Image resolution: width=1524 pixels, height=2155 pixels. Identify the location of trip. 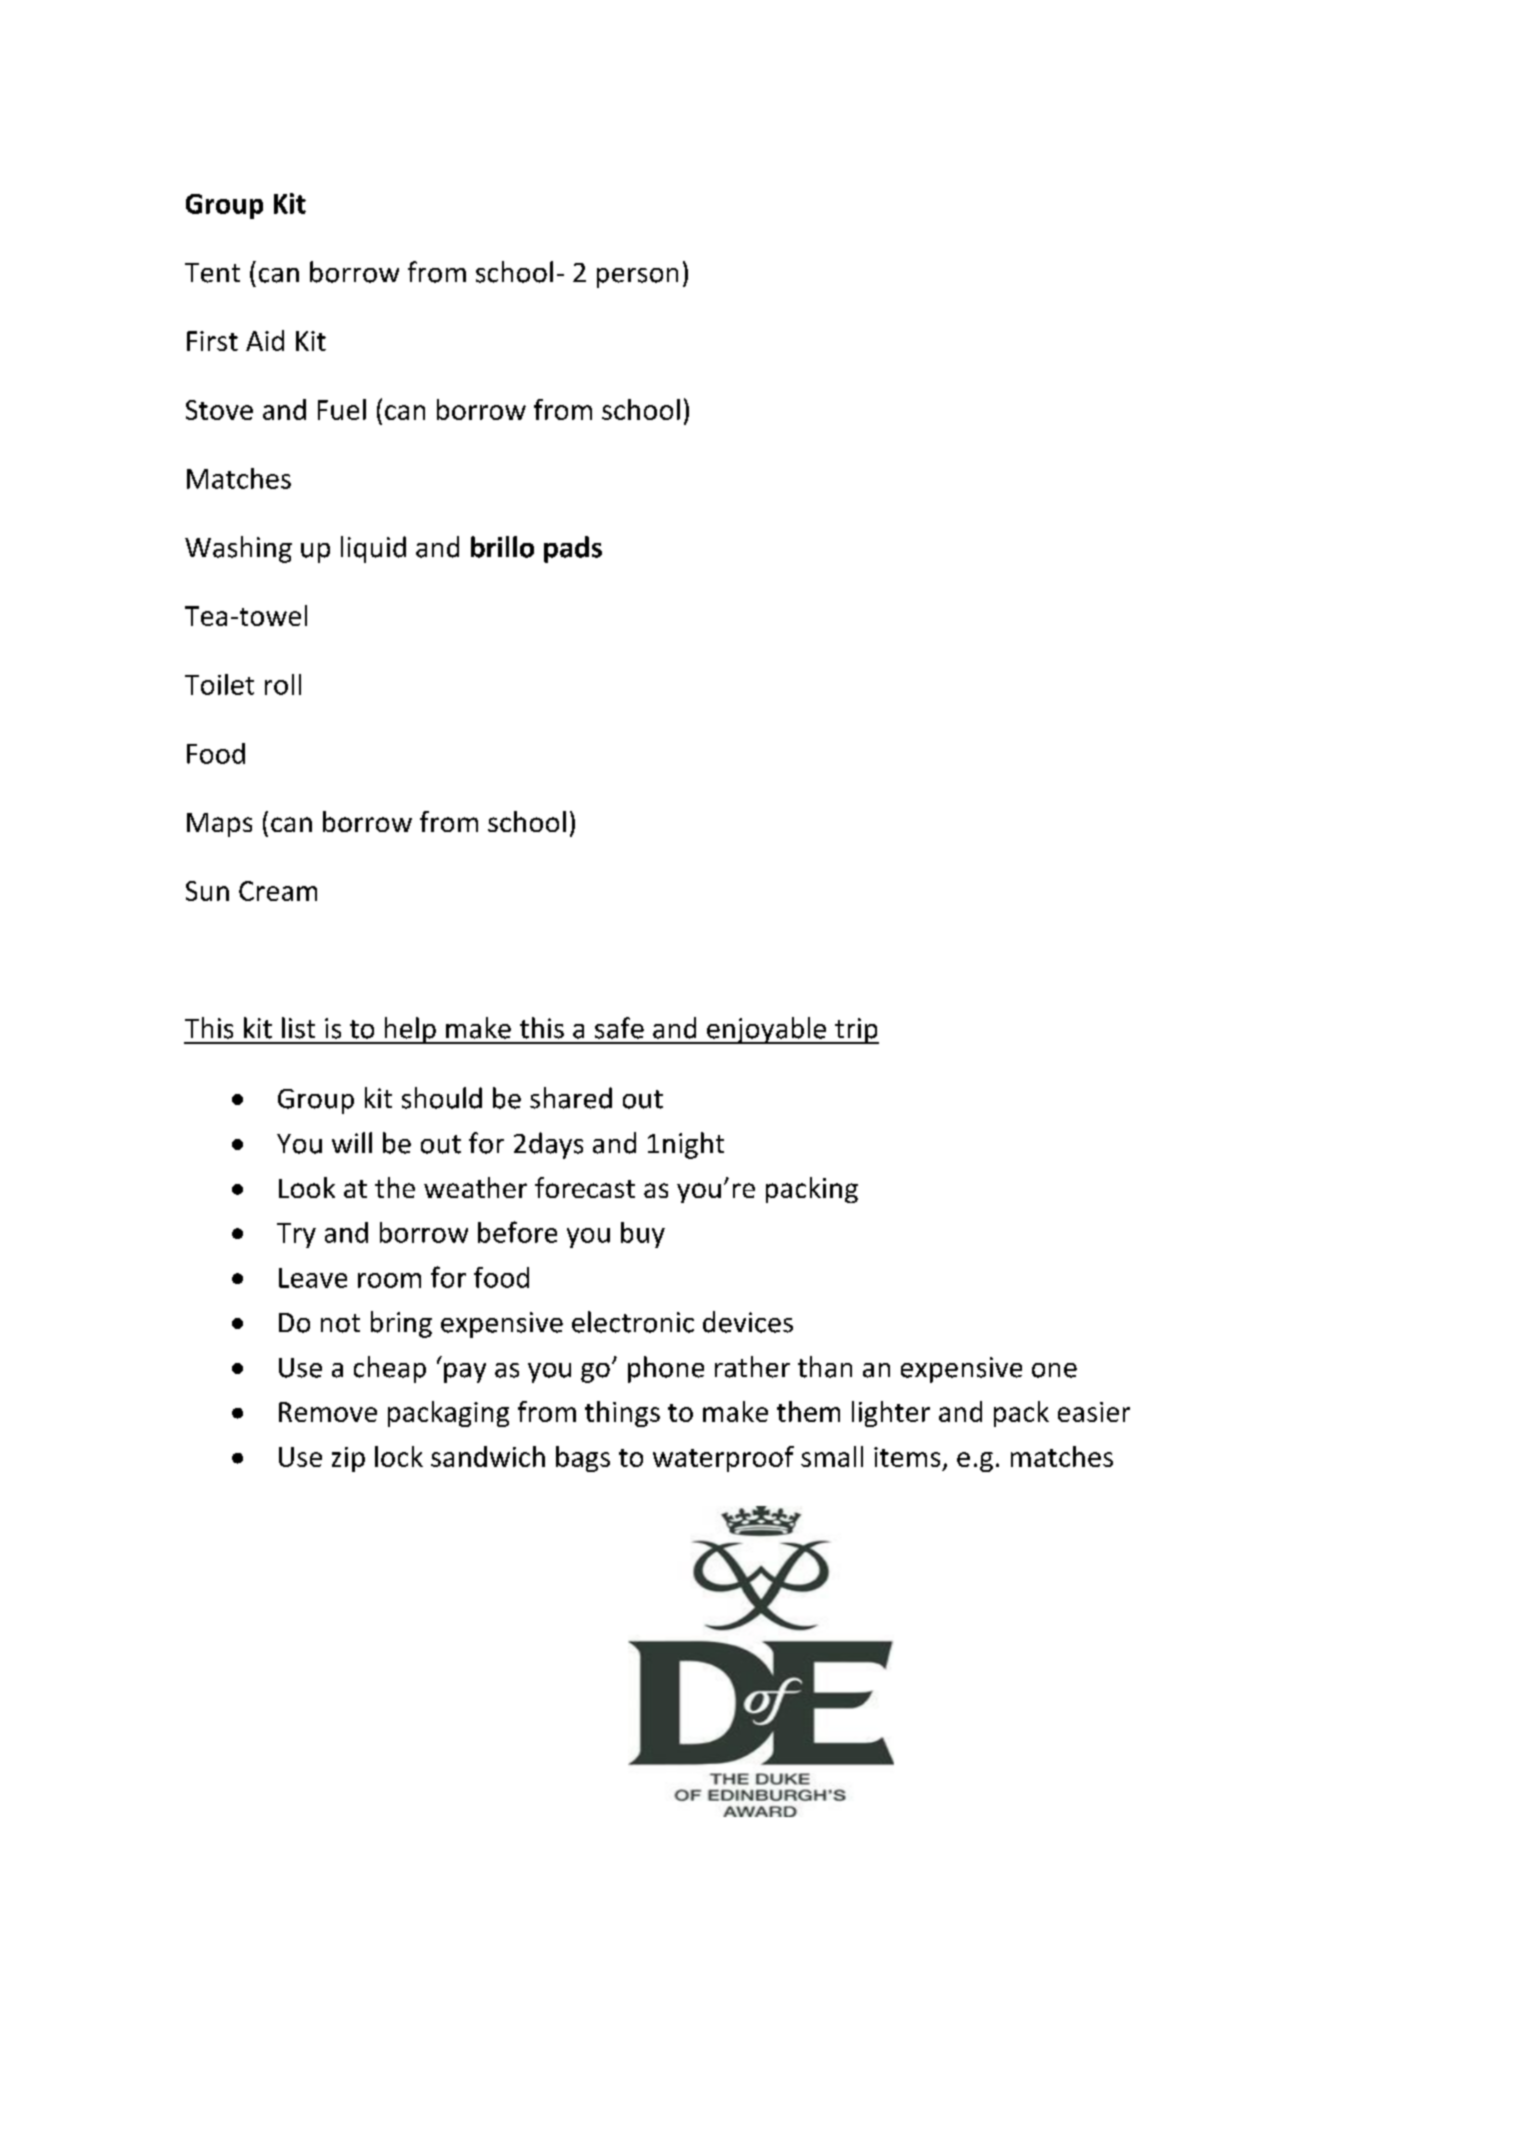
(856, 1031).
